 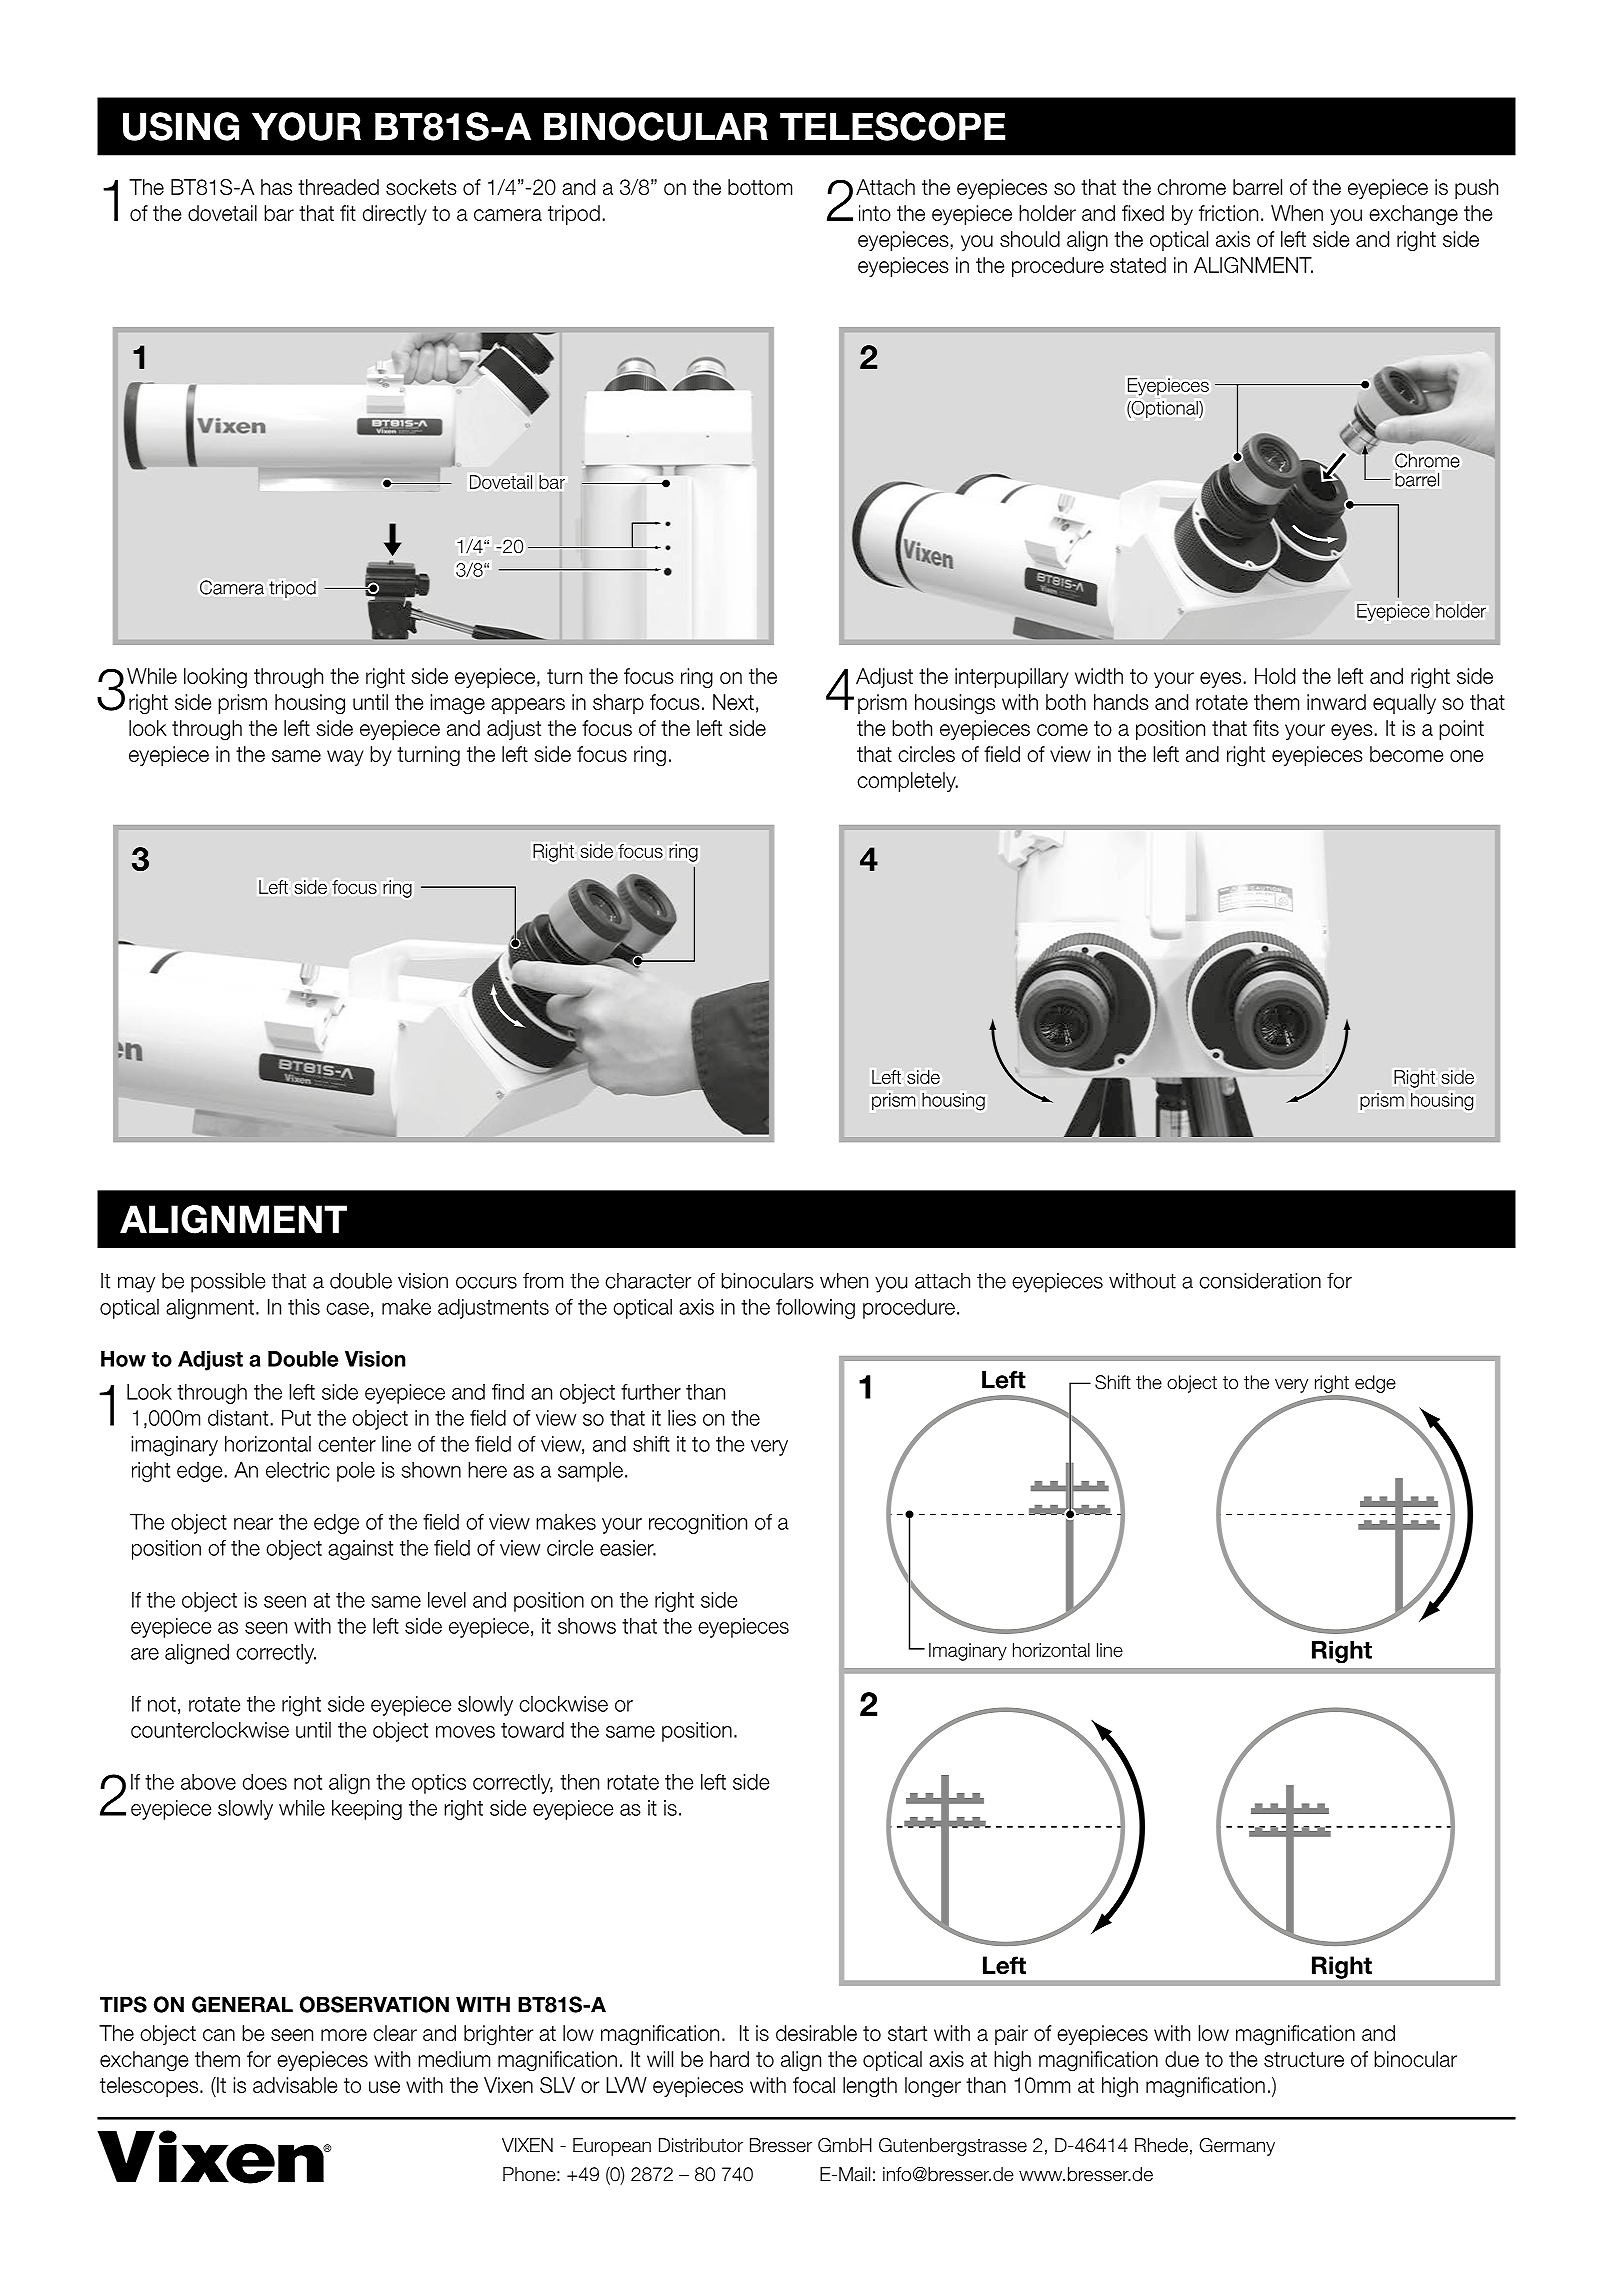 What do you see at coordinates (276, 187) in the screenshot?
I see `has` at bounding box center [276, 187].
